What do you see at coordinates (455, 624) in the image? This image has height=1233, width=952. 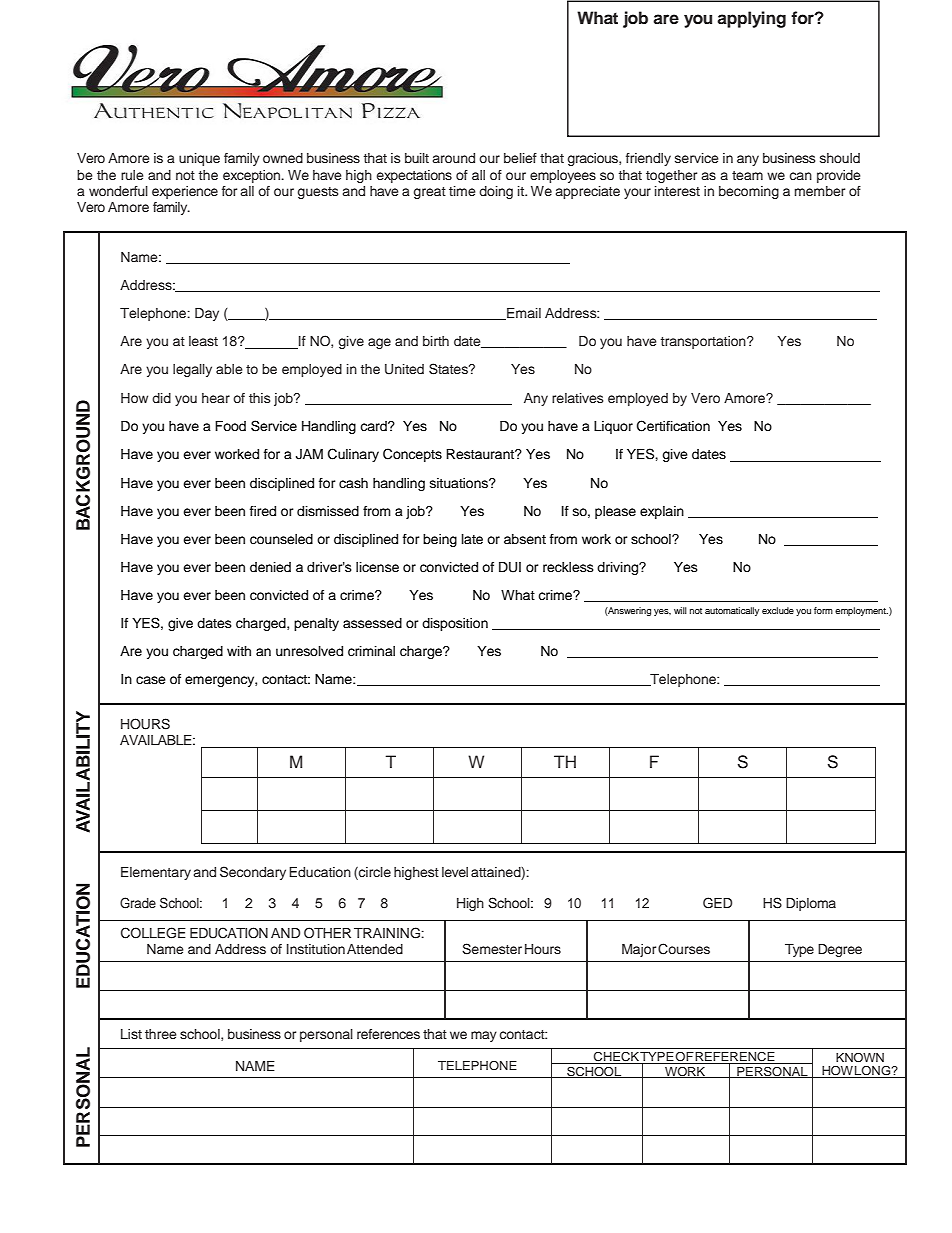 I see `disposition` at bounding box center [455, 624].
